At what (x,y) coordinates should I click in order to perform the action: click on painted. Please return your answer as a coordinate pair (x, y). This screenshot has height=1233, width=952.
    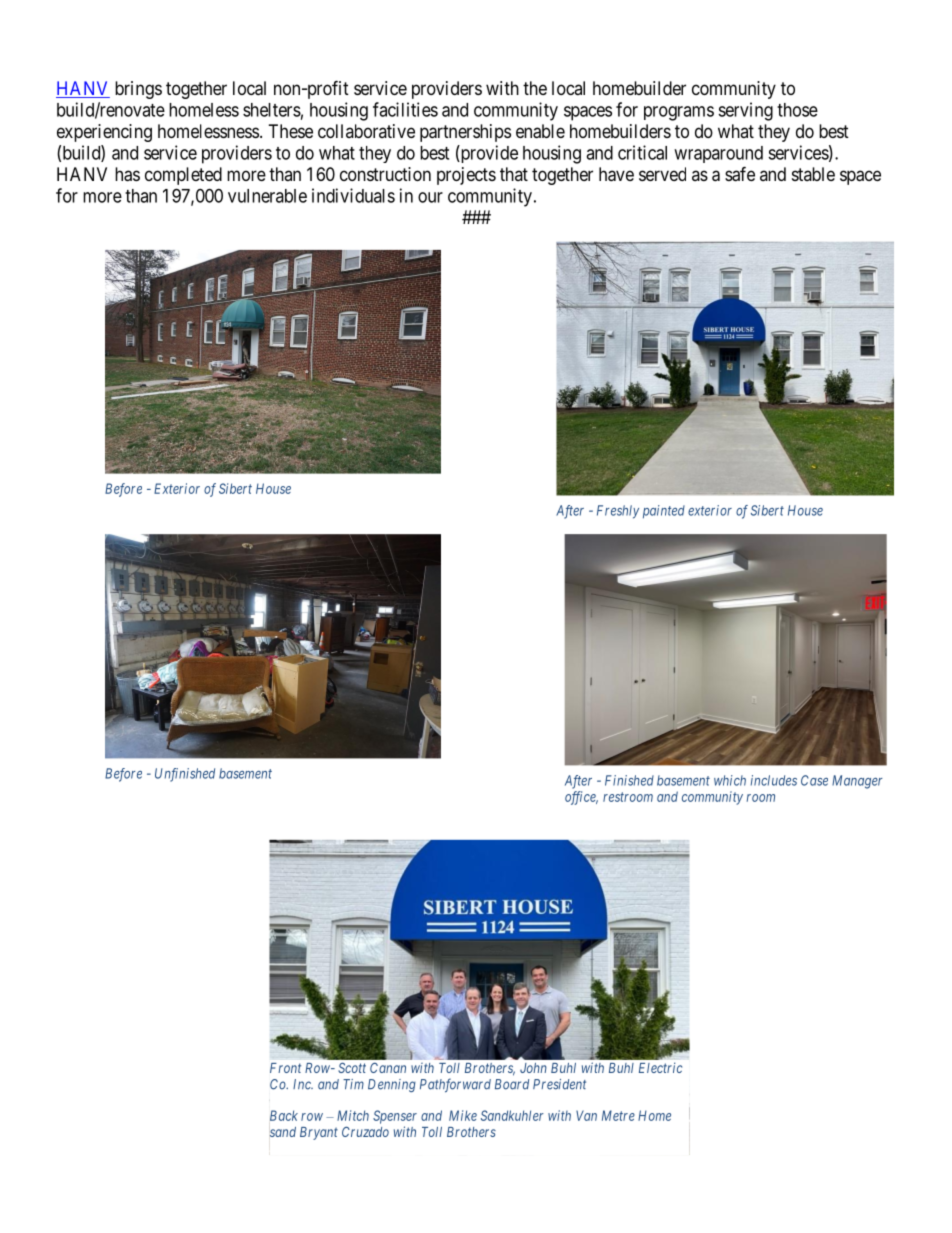
    Looking at the image, I should click on (664, 512).
